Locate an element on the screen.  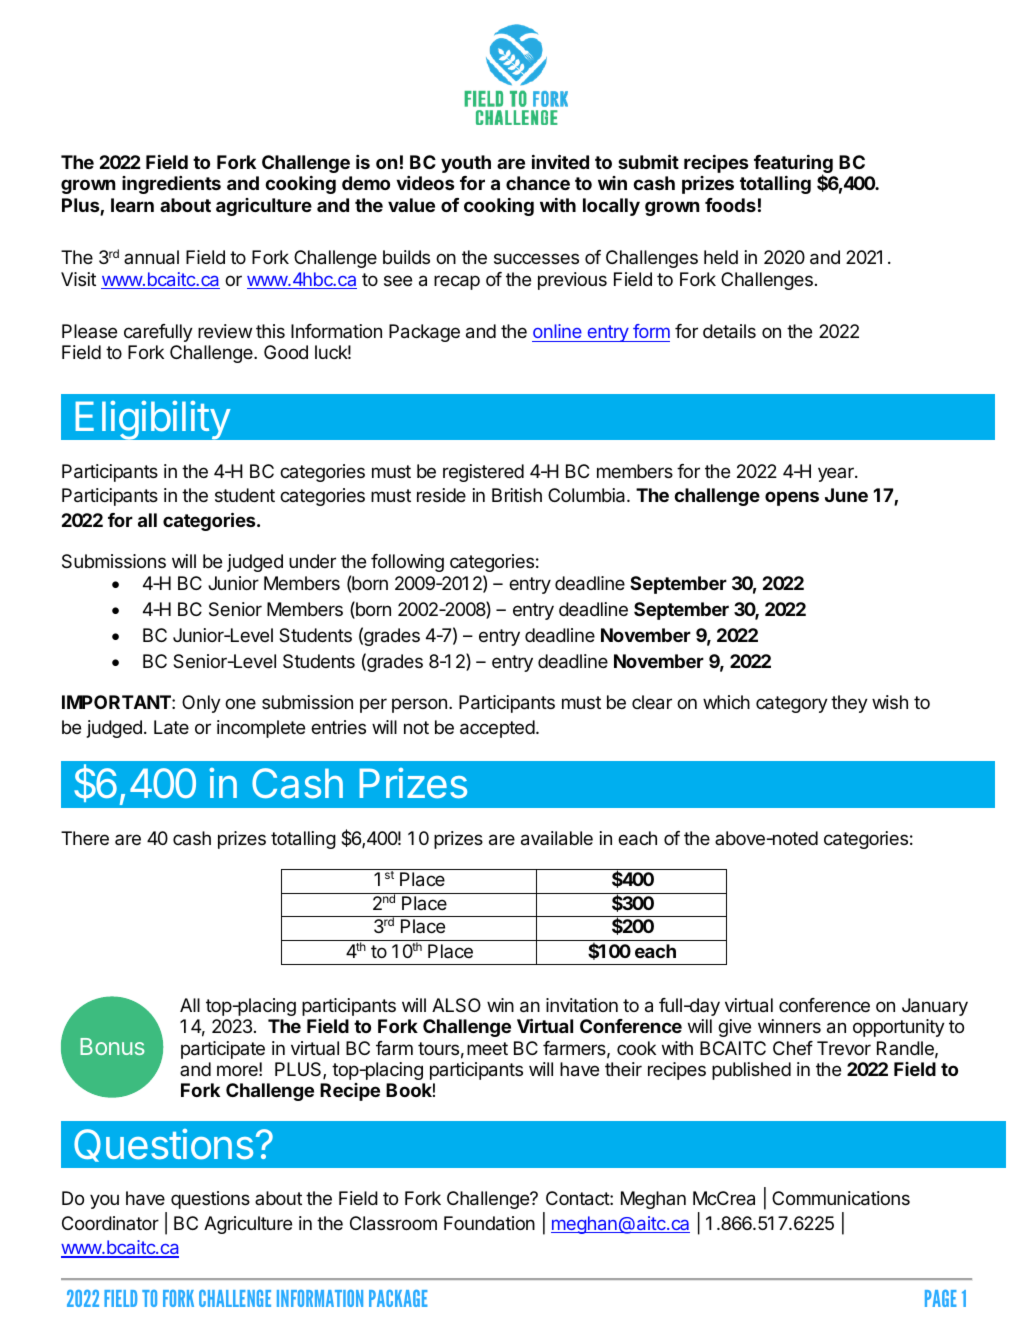
chance is located at coordinates (538, 183).
